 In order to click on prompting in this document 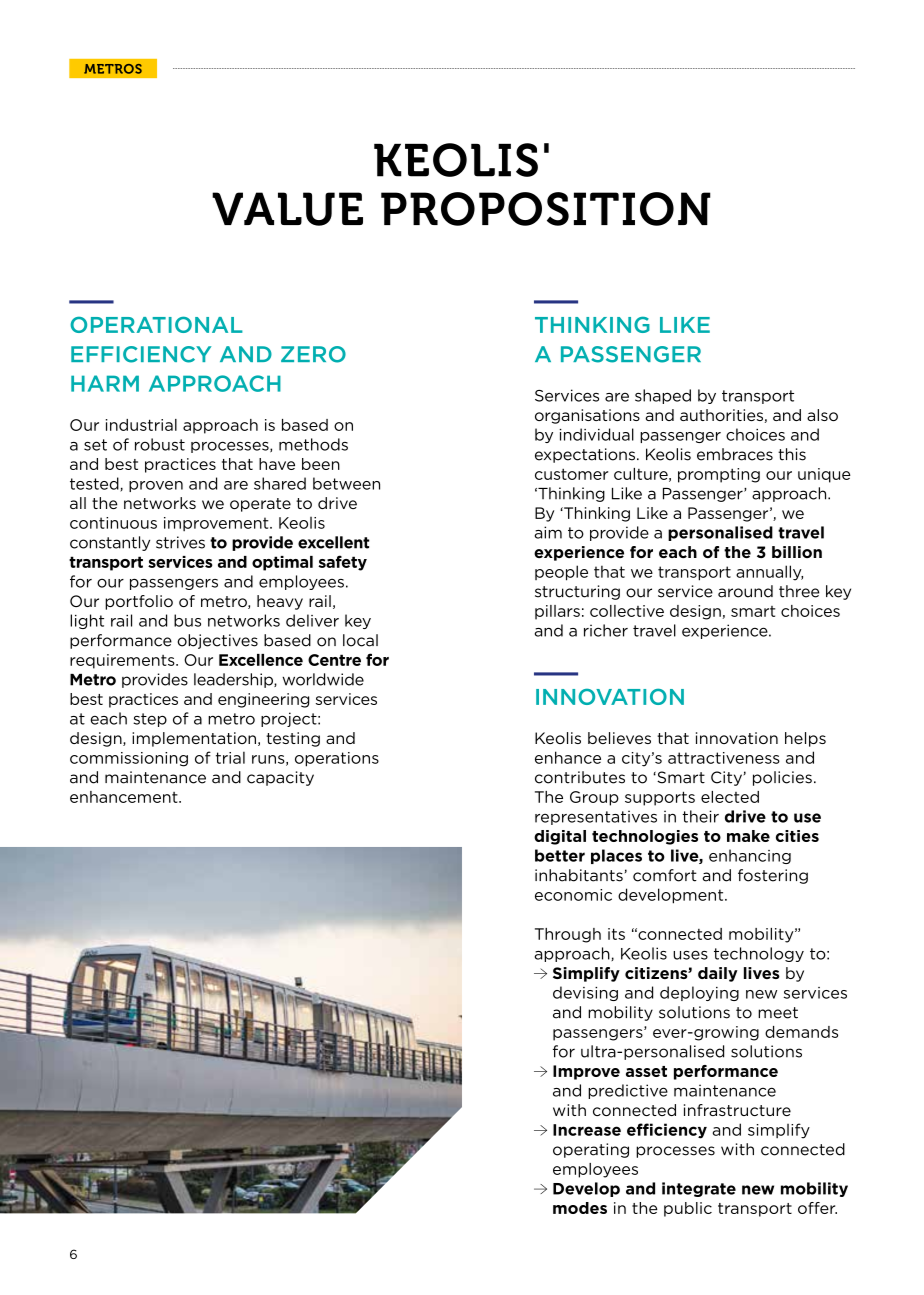, I will do `click(719, 475)`.
